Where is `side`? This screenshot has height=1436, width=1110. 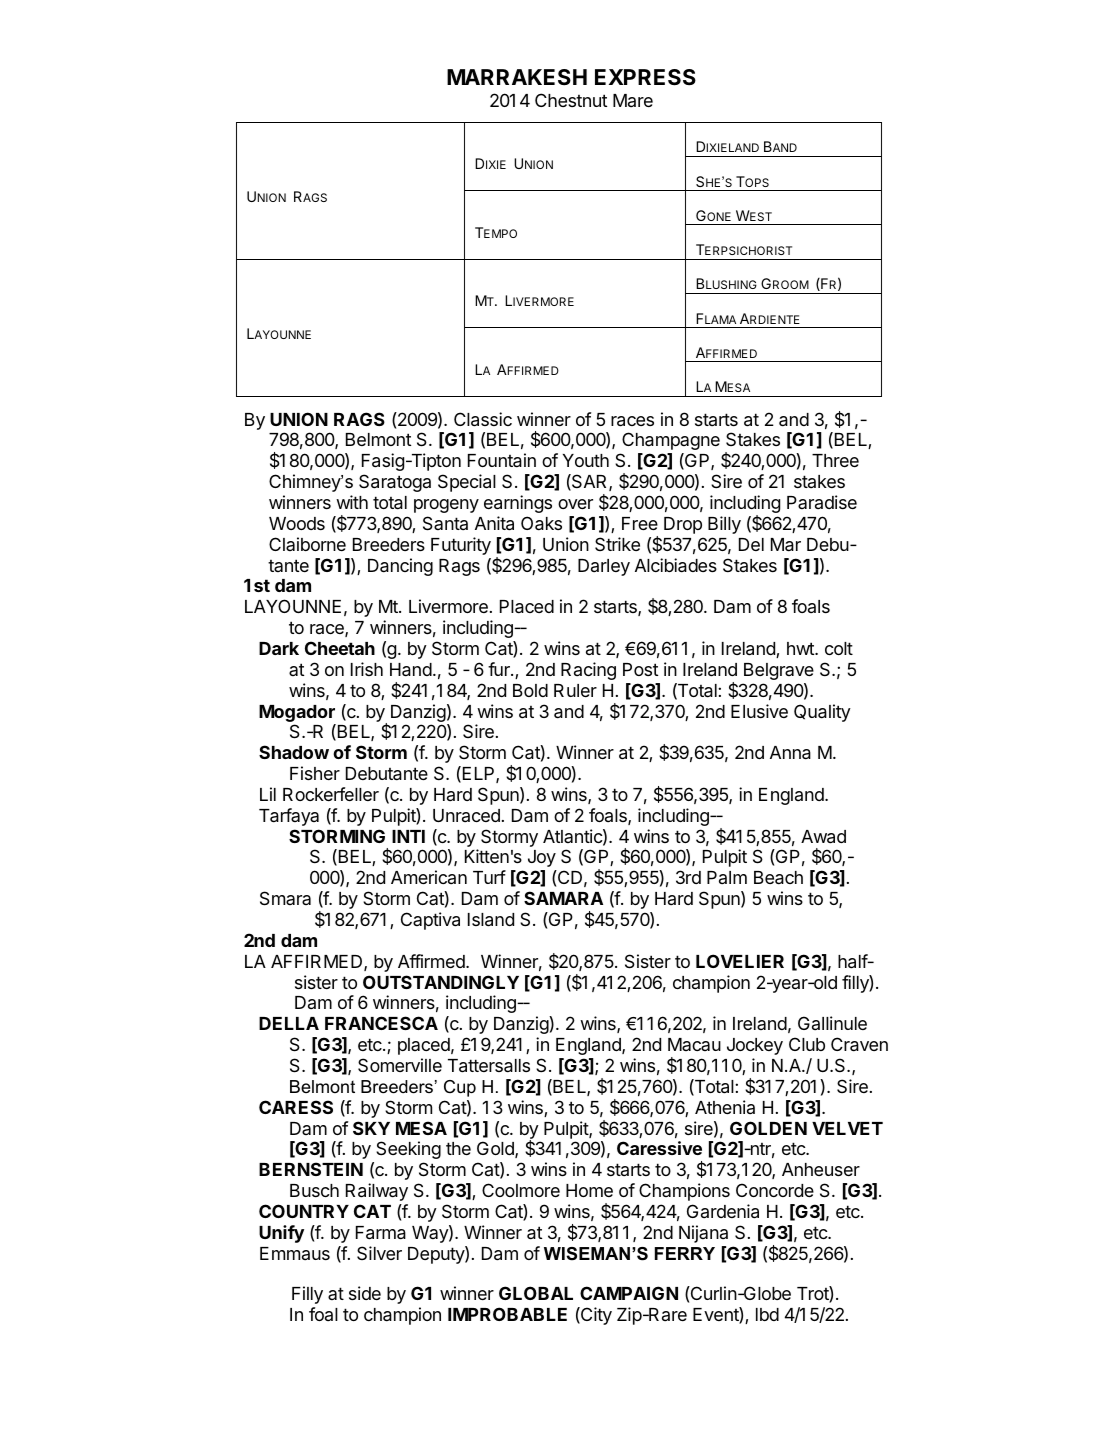
side is located at coordinates (365, 1293).
